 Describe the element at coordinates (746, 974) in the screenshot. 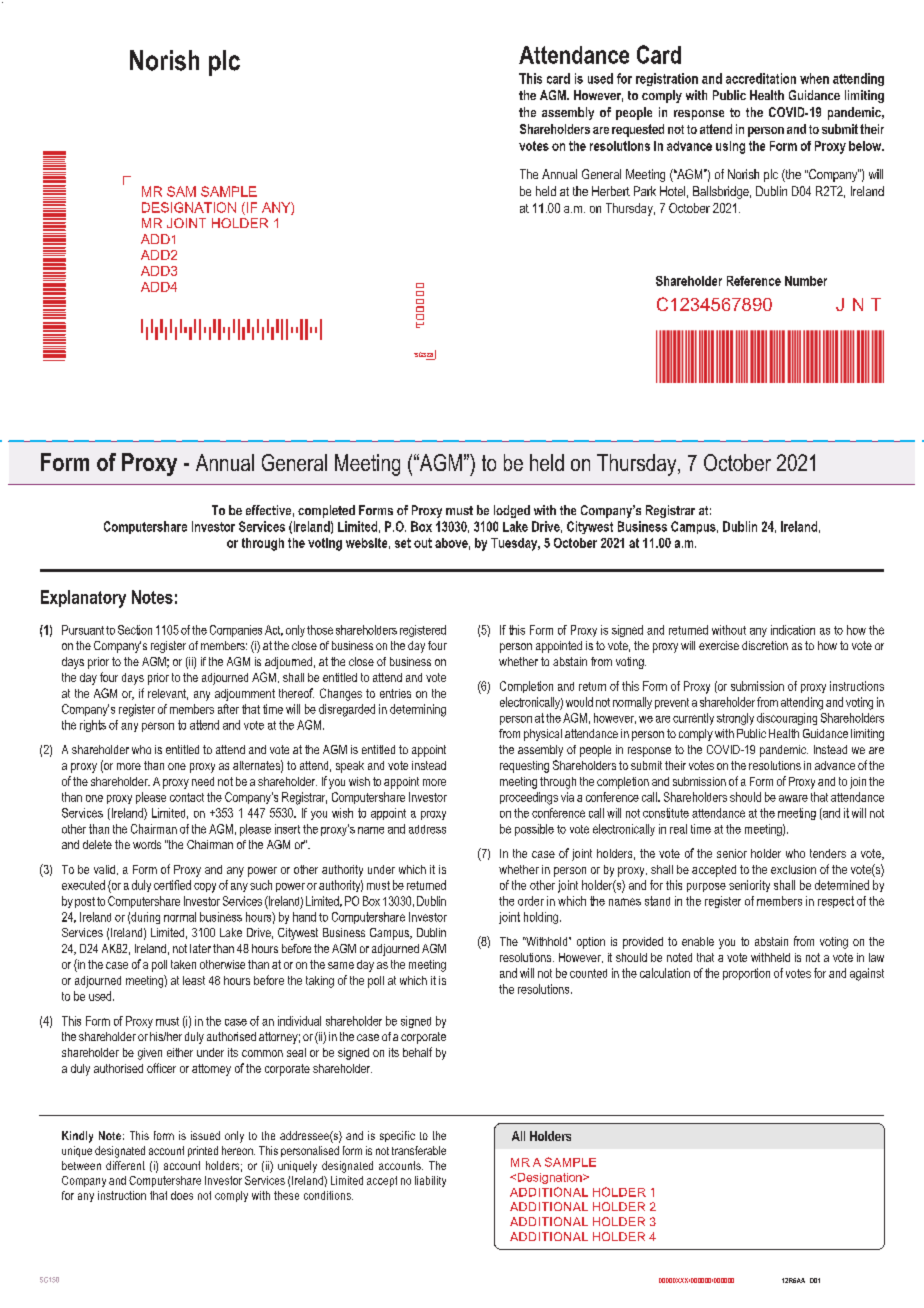

I see `proportion` at that location.
